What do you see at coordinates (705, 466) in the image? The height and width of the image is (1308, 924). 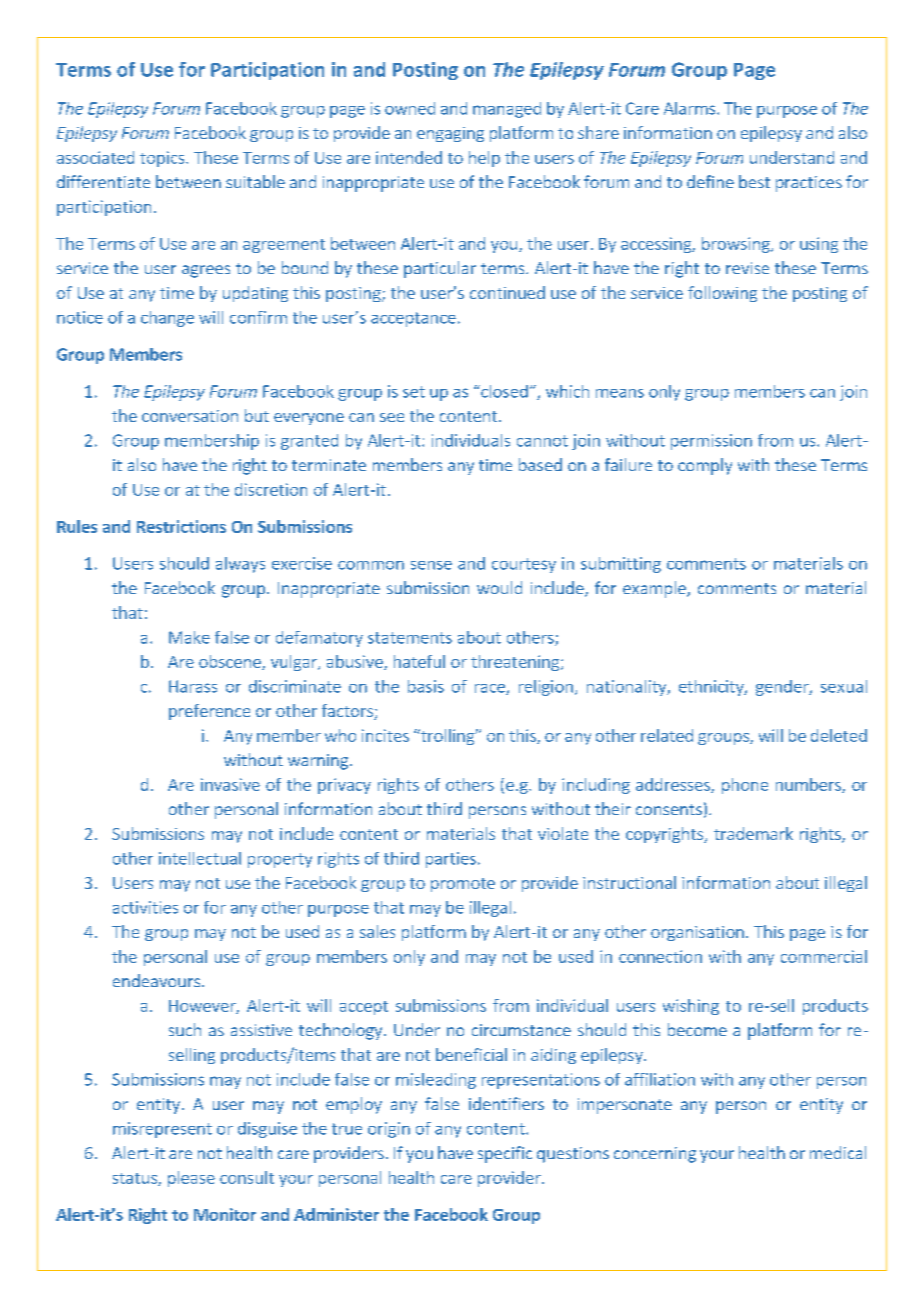 I see `comply` at bounding box center [705, 466].
